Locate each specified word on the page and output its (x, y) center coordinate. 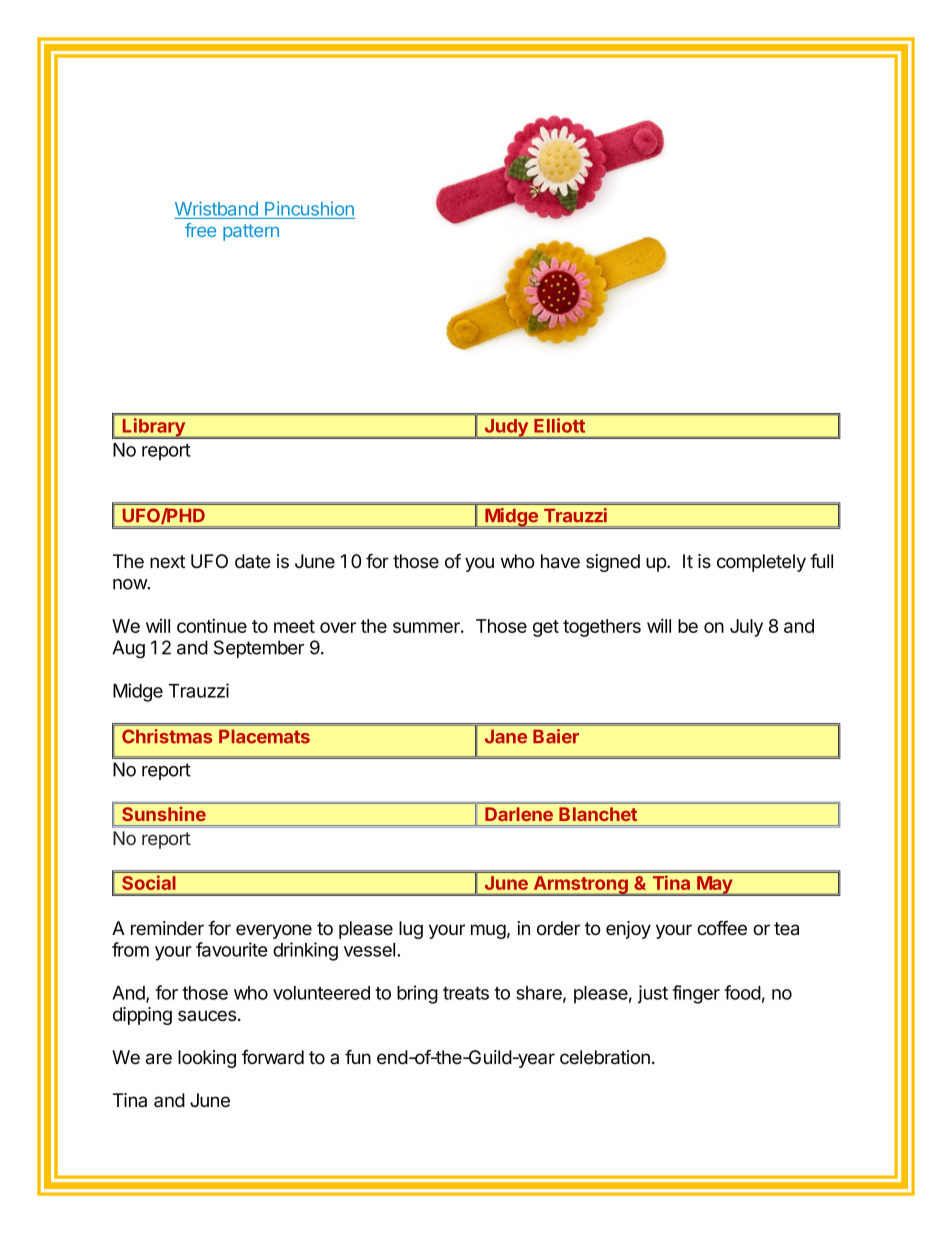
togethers (602, 628)
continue (212, 625)
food (742, 992)
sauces (207, 1016)
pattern (251, 232)
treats (466, 993)
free (200, 230)
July (746, 628)
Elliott (559, 425)
